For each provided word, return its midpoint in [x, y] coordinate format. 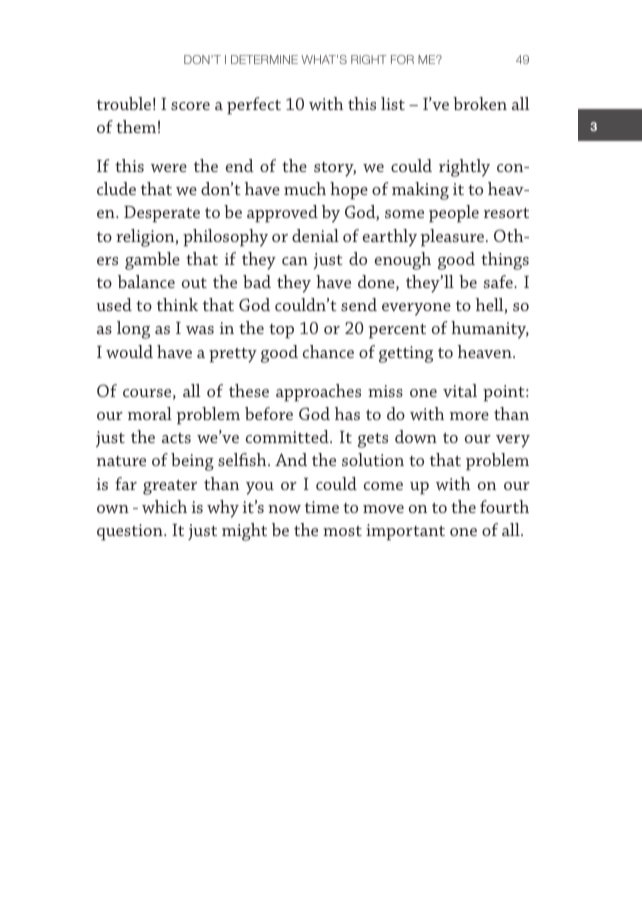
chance [328, 351]
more [469, 416]
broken [480, 103]
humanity [490, 330]
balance [146, 281]
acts [176, 438]
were [169, 168]
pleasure [454, 238]
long [133, 330]
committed [288, 436]
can [295, 261]
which [164, 506]
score [190, 106]
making [420, 191]
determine [264, 59]
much [305, 188]
